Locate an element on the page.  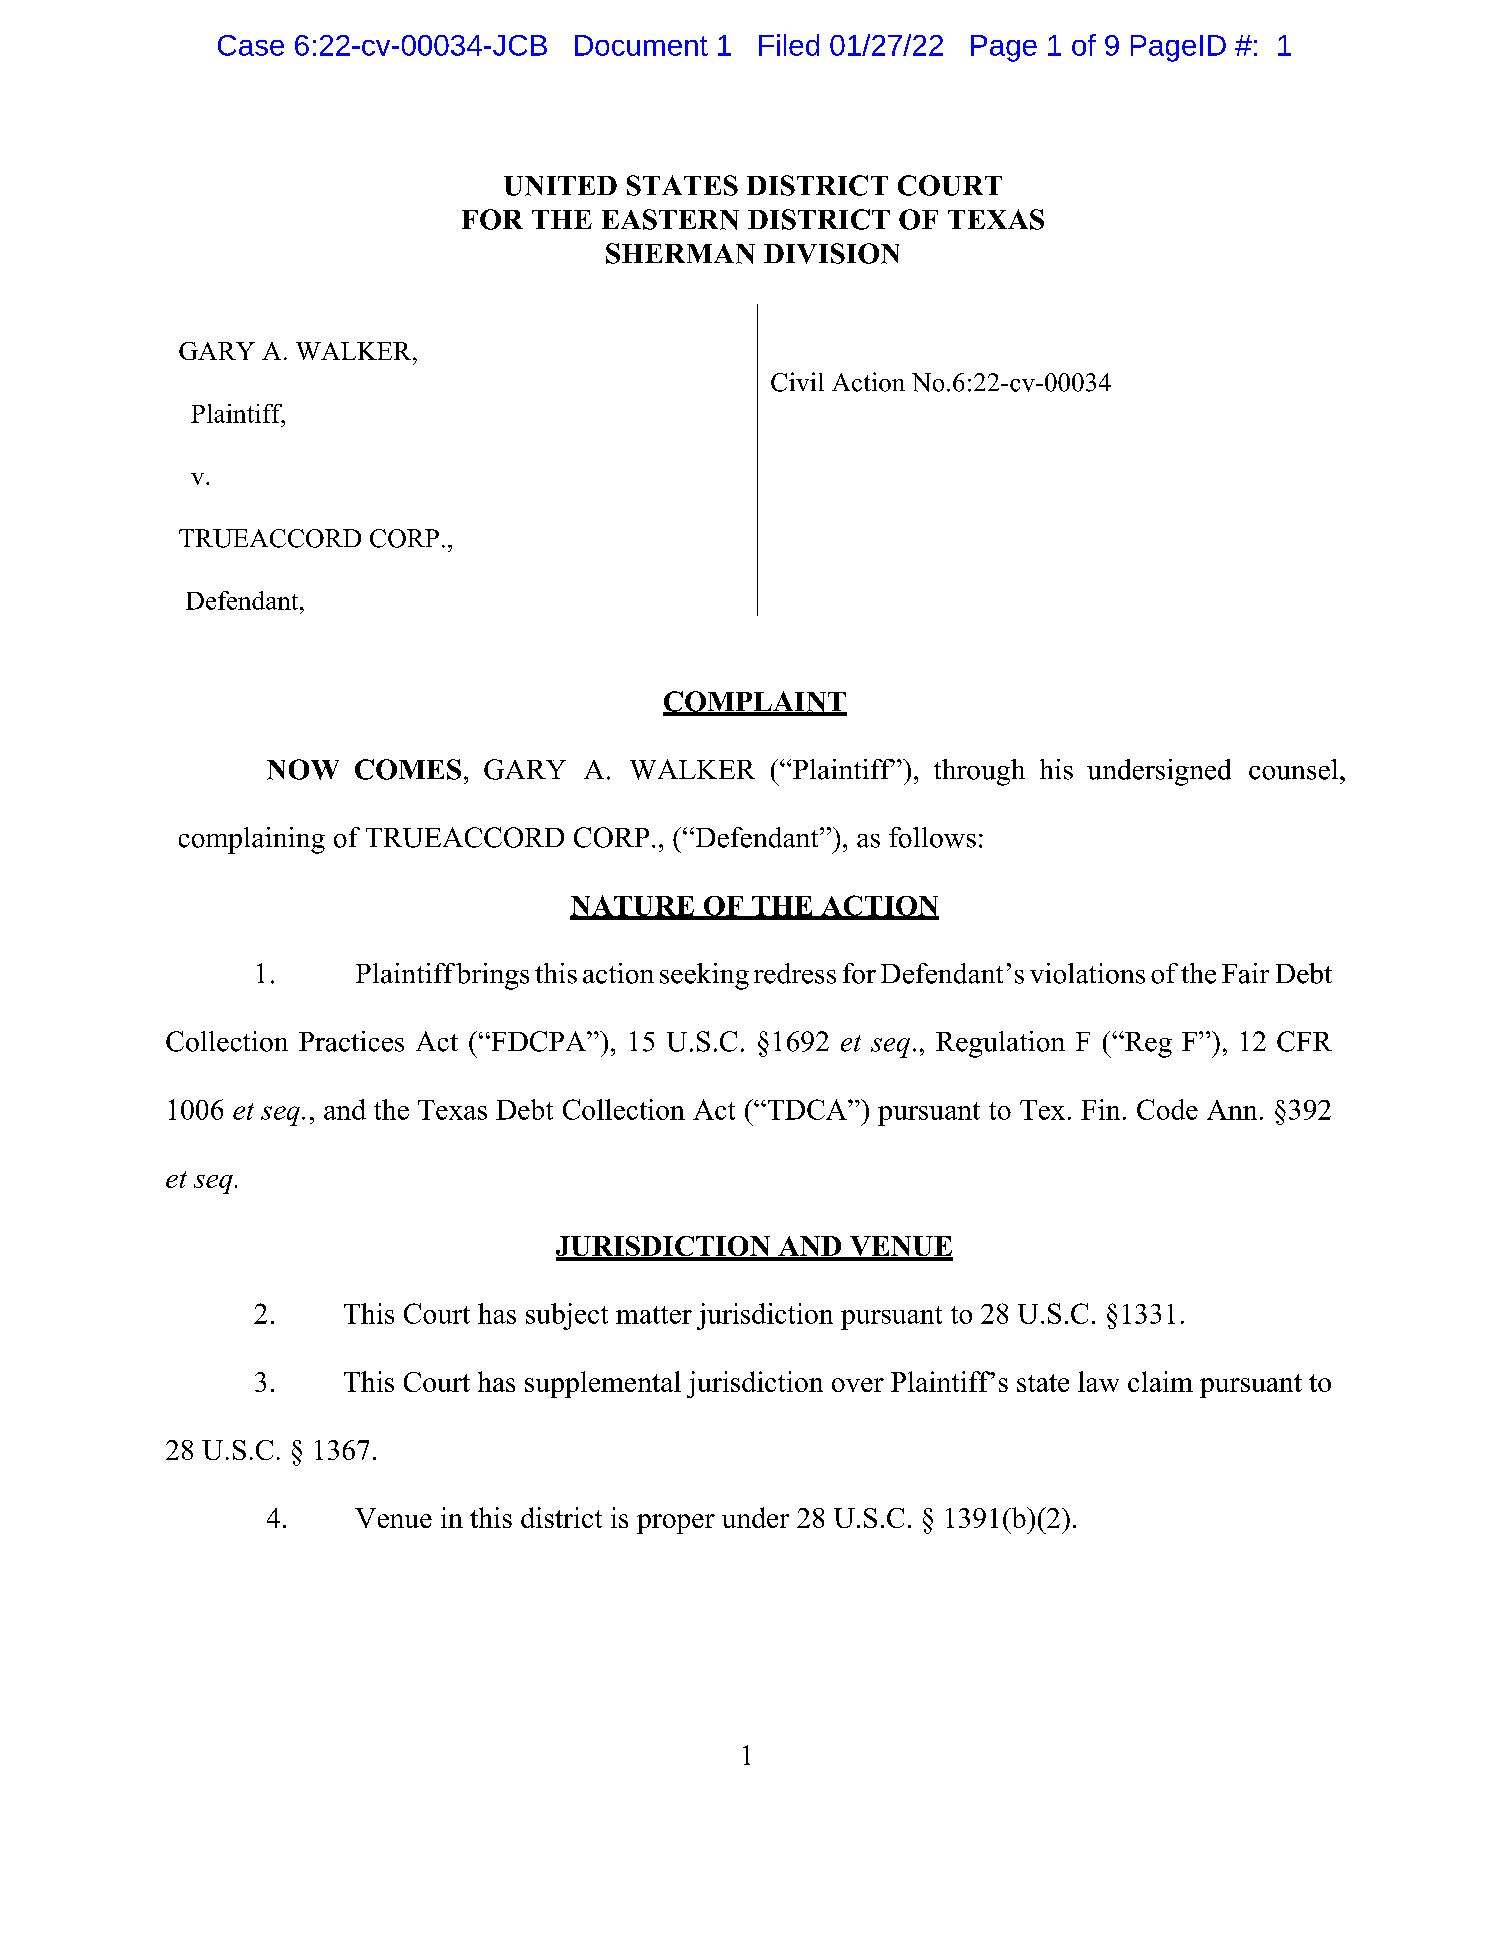
counsel is located at coordinates (1295, 769).
